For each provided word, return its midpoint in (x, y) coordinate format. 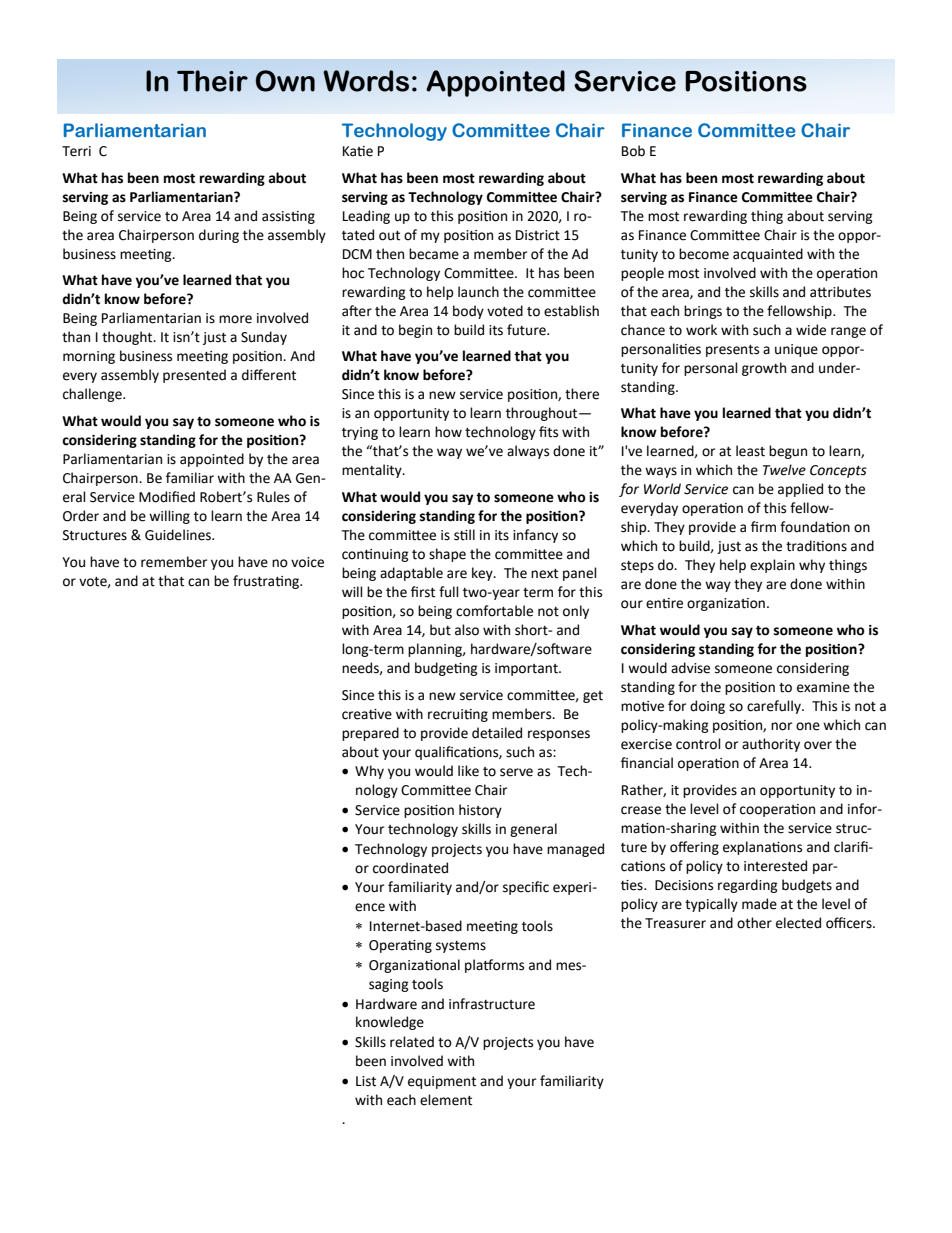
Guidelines (179, 535)
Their (212, 81)
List (366, 1081)
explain (772, 566)
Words (366, 81)
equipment (442, 1082)
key (483, 574)
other (754, 923)
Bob (633, 151)
